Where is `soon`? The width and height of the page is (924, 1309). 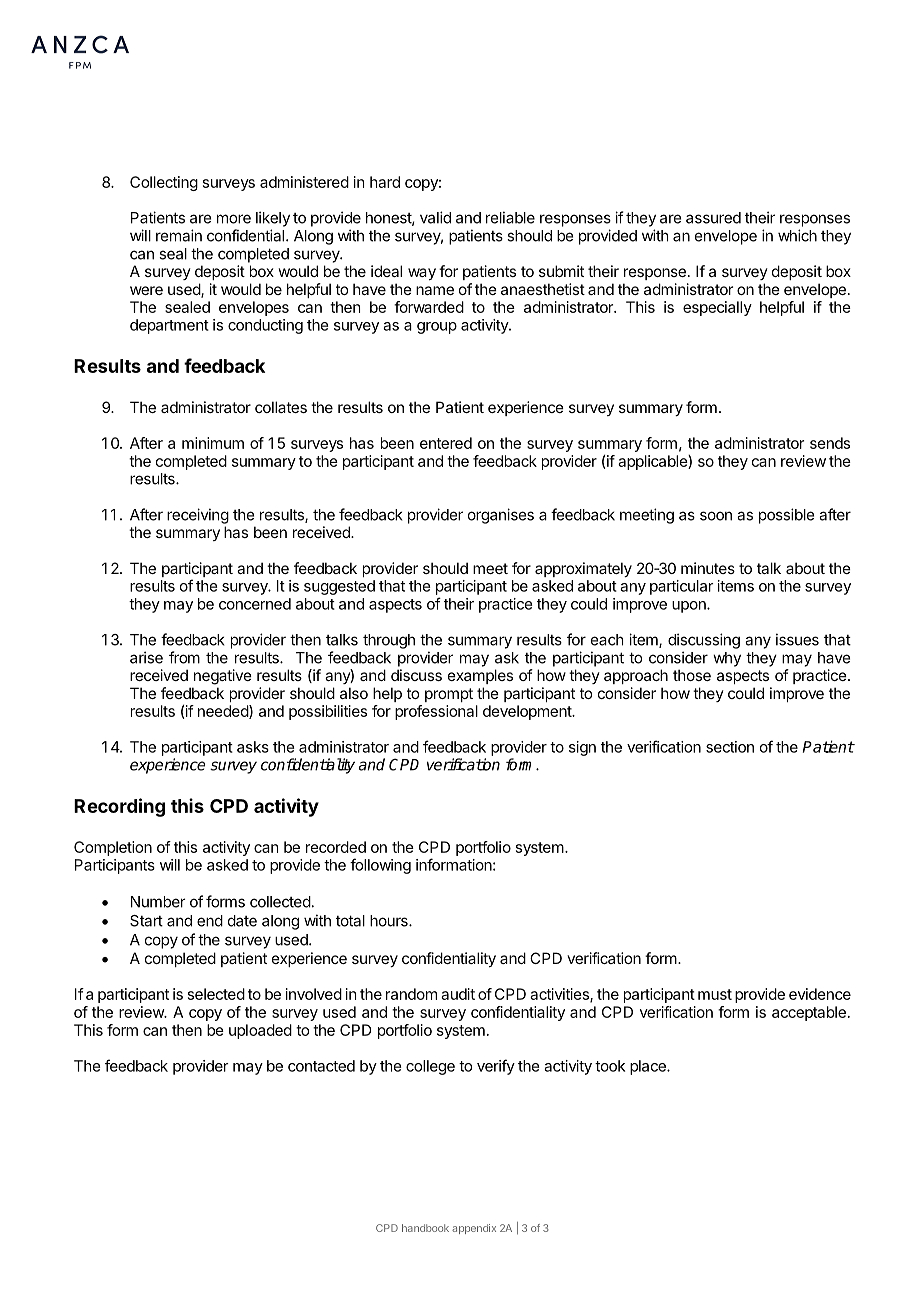 soon is located at coordinates (716, 516).
